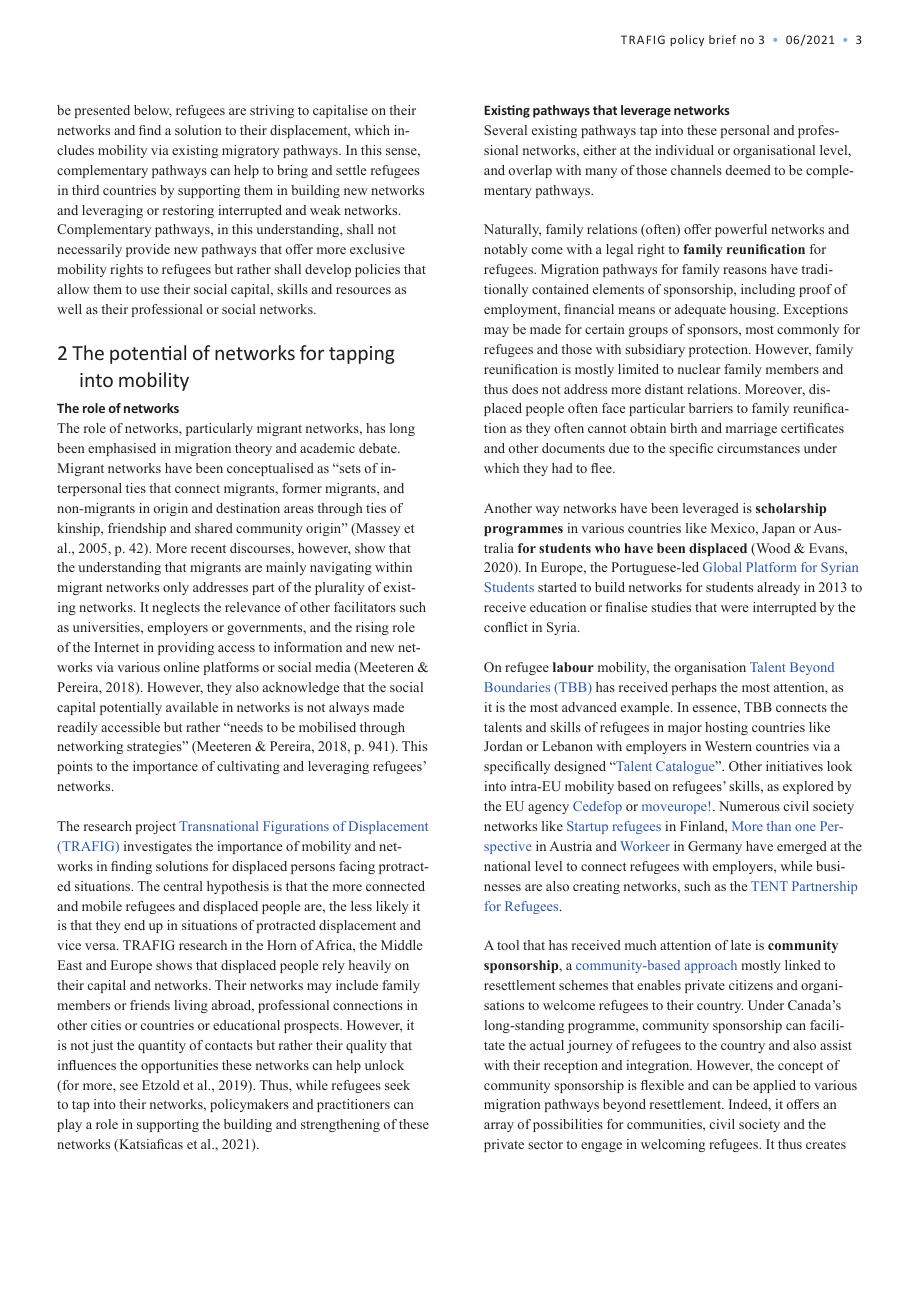  What do you see at coordinates (153, 111) in the image?
I see `below` at bounding box center [153, 111].
